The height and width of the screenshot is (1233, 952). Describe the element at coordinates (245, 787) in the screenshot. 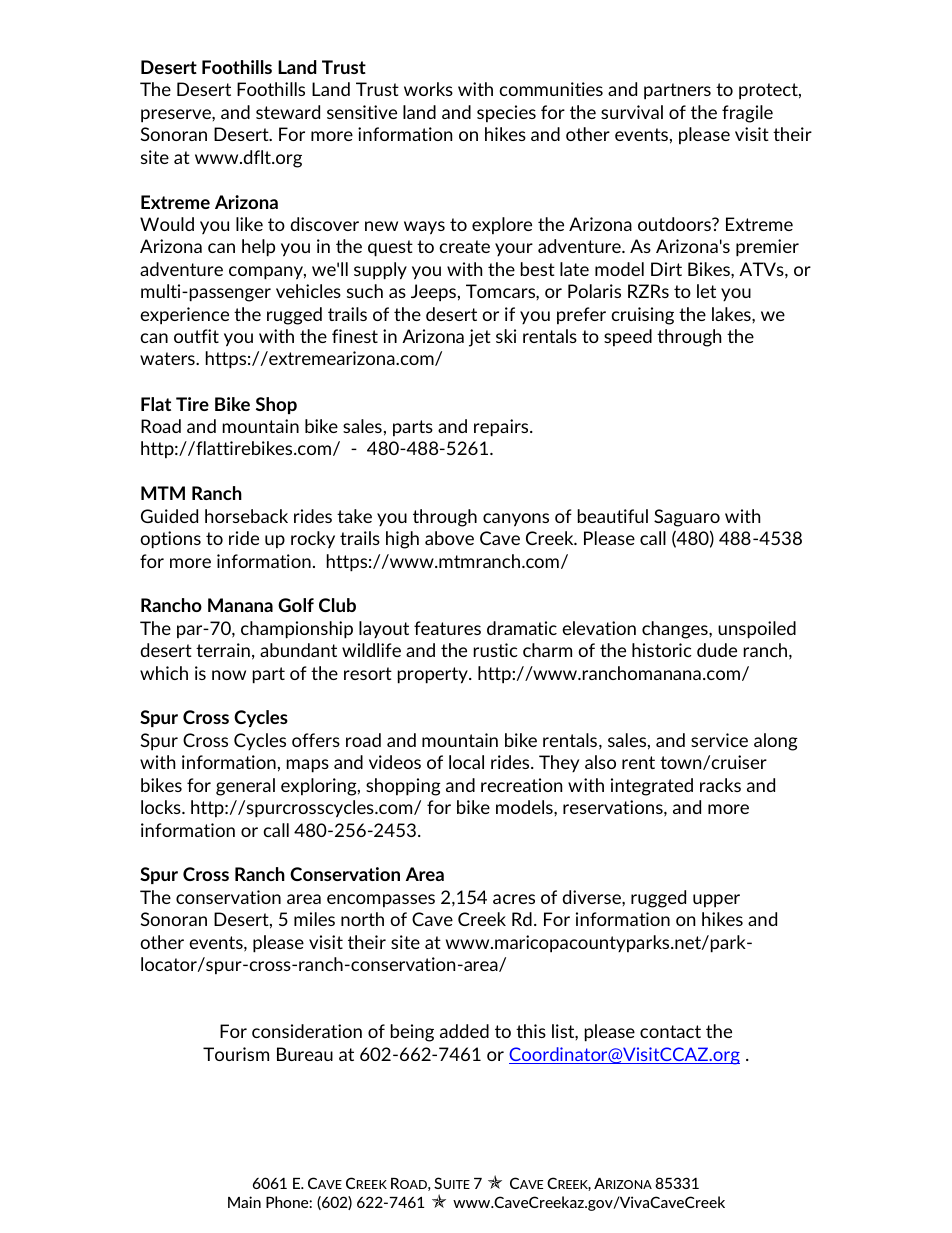

I see `general` at that location.
